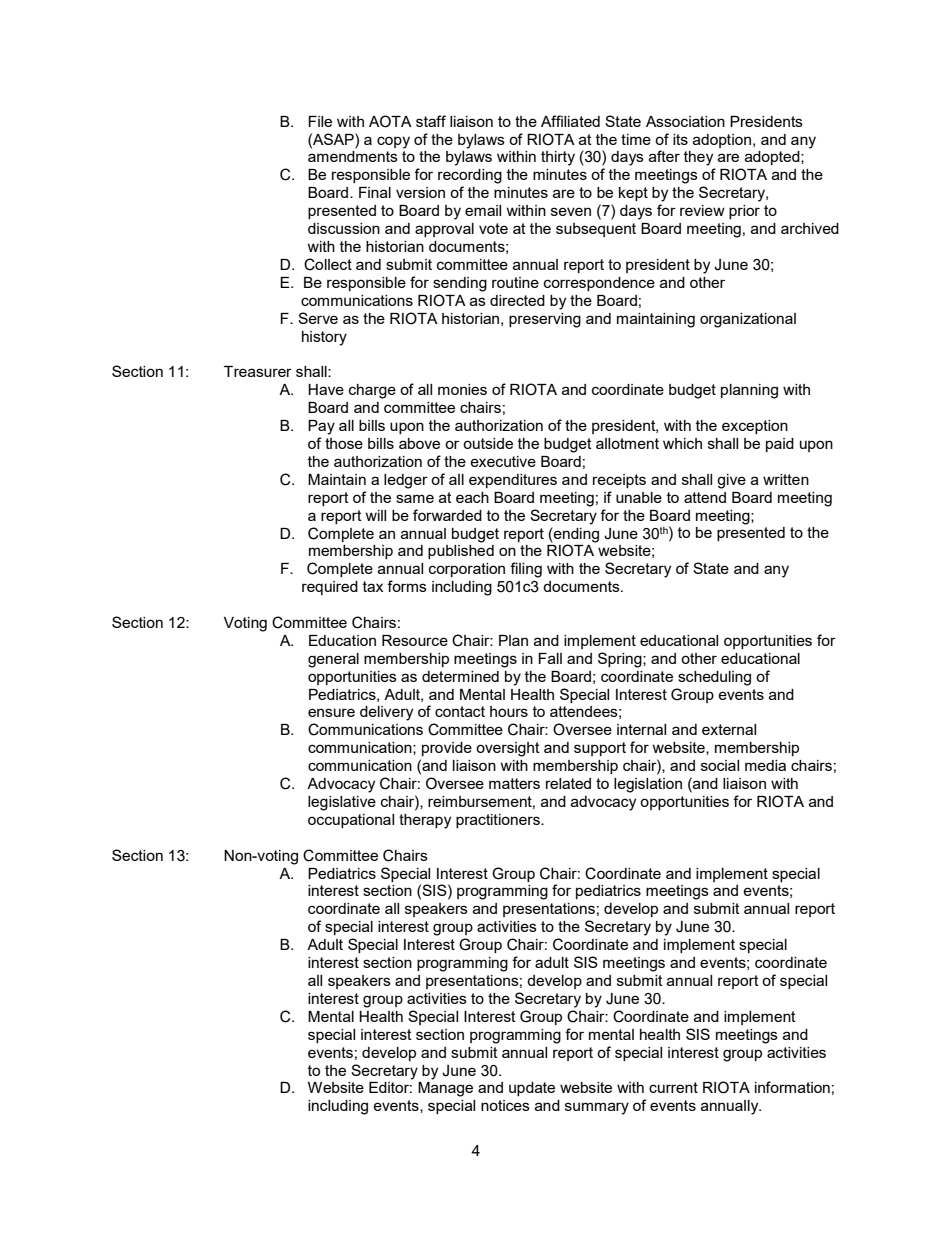  Describe the element at coordinates (503, 461) in the image. I see `executive` at that location.
